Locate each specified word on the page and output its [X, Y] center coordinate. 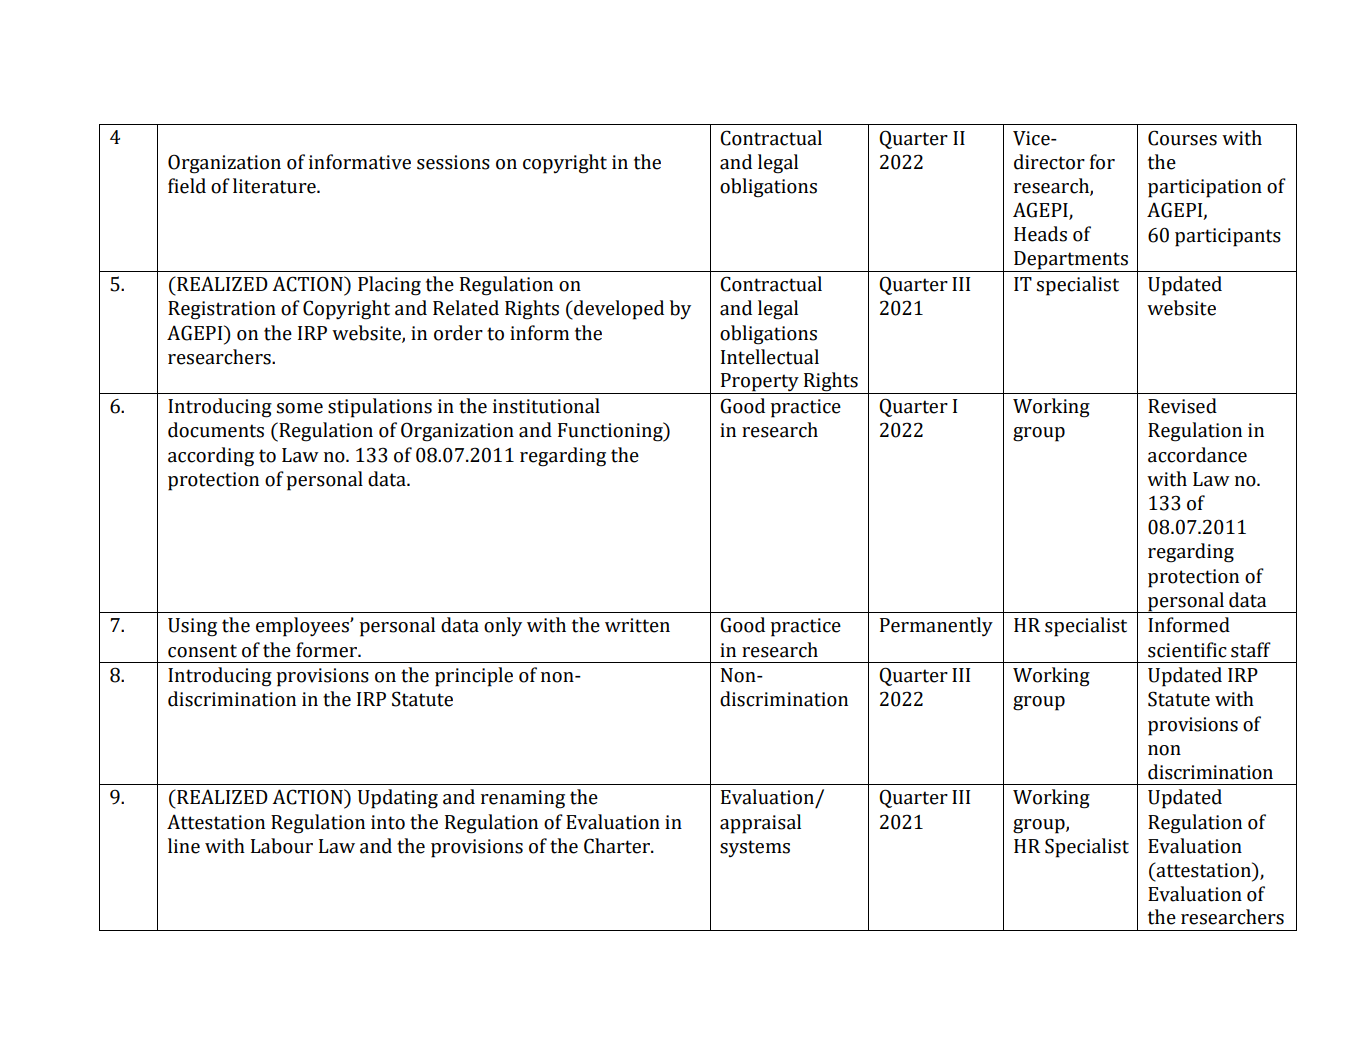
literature [275, 186]
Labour [282, 846]
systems [755, 848]
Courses [1182, 138]
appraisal [760, 824]
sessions [453, 162]
